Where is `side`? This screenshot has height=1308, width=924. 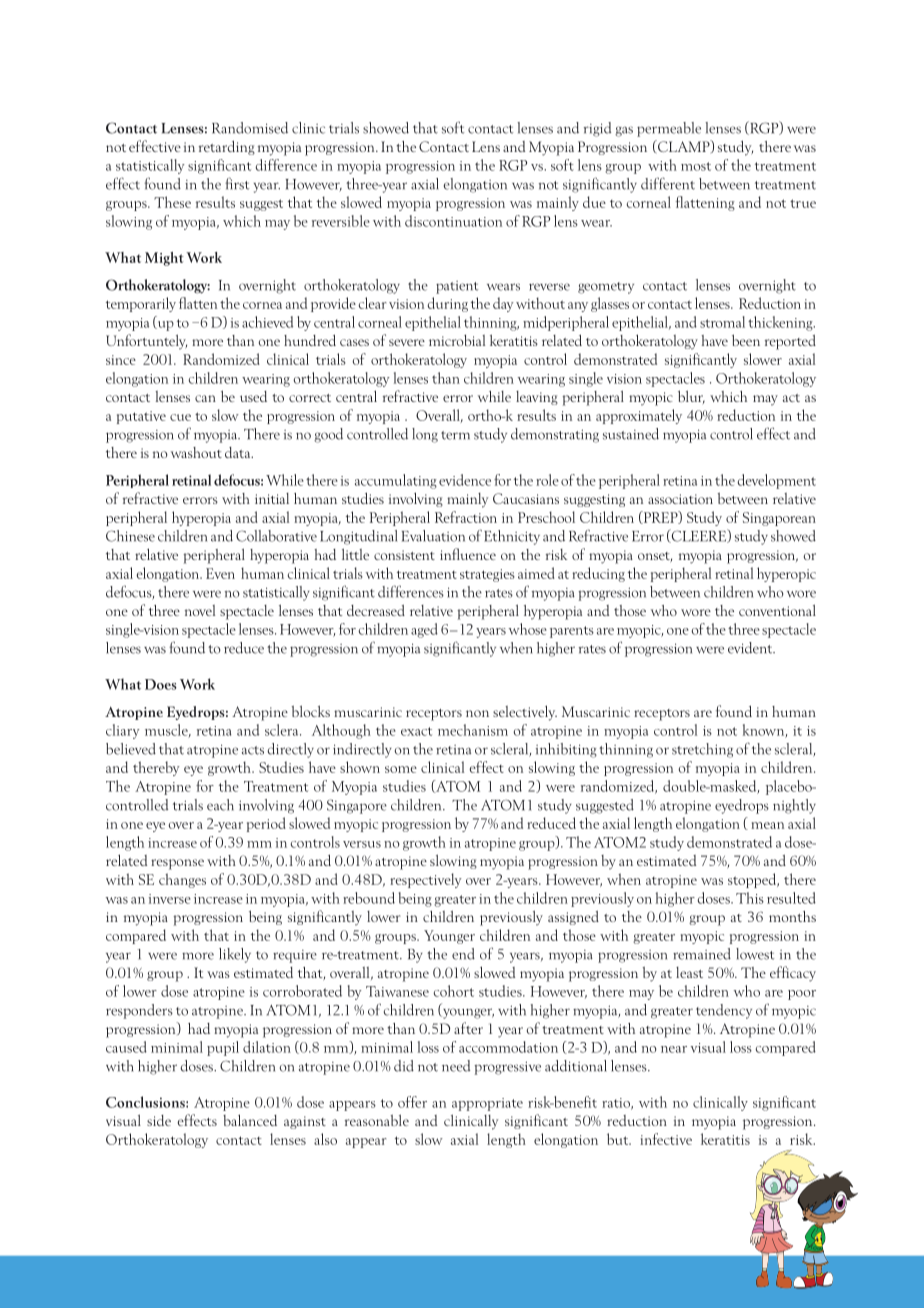
side is located at coordinates (159, 1120).
